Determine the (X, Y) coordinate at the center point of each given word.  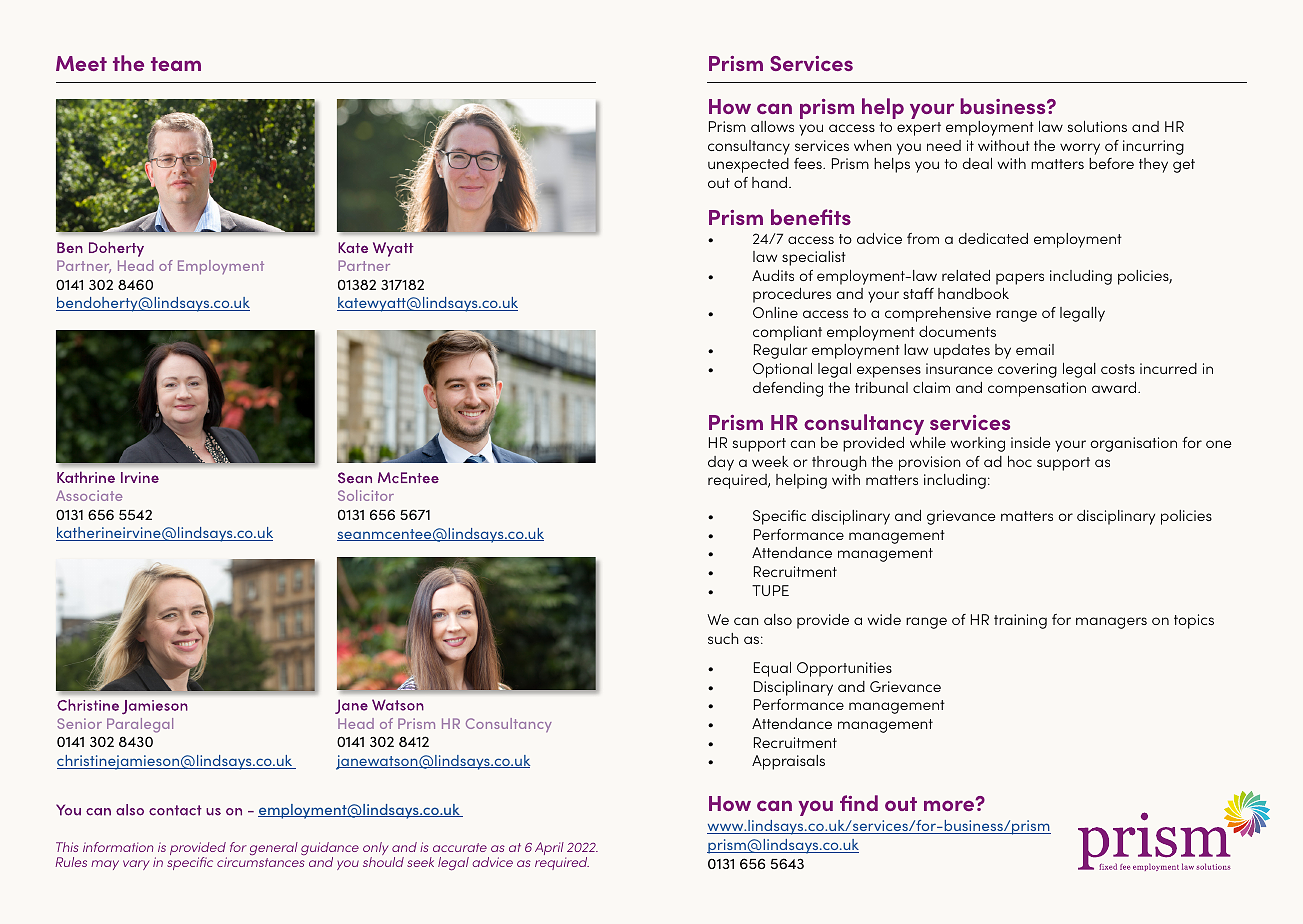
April (550, 850)
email (1035, 349)
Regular (781, 351)
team (176, 64)
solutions (1097, 126)
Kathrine (86, 477)
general (274, 848)
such (723, 638)
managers (1111, 623)
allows (772, 126)
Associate (89, 495)
